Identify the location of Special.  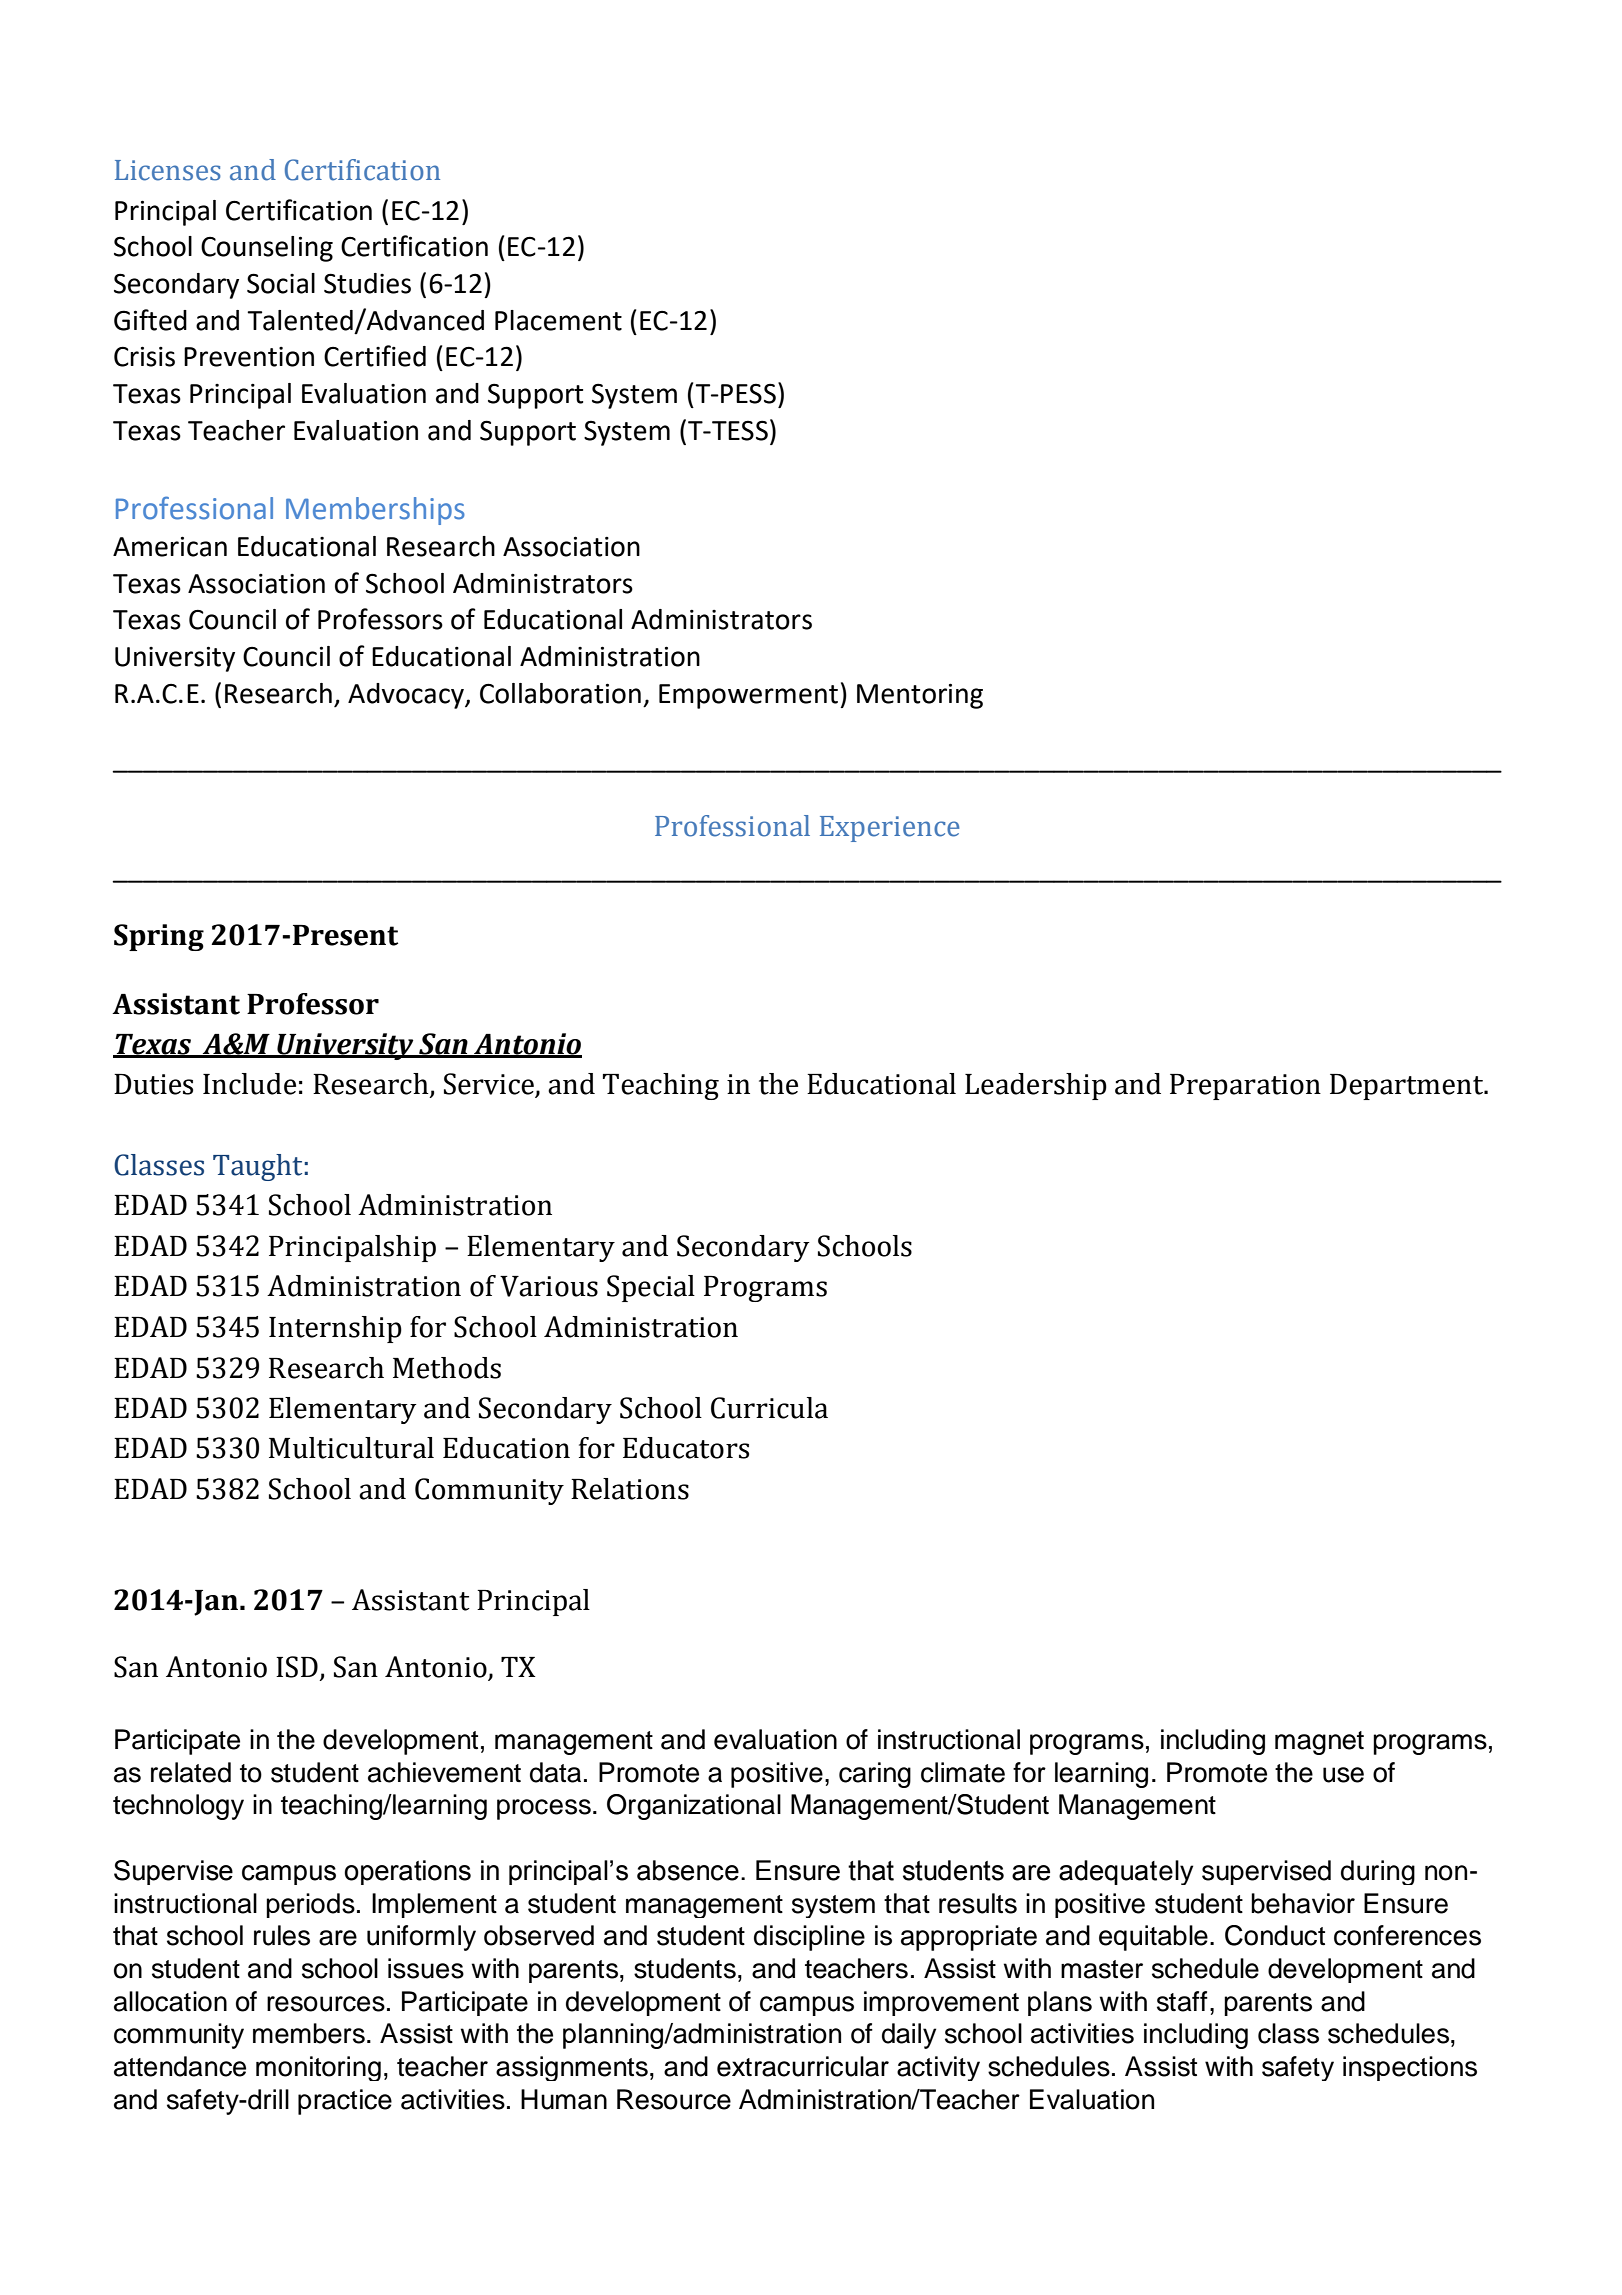
(651, 1288).
